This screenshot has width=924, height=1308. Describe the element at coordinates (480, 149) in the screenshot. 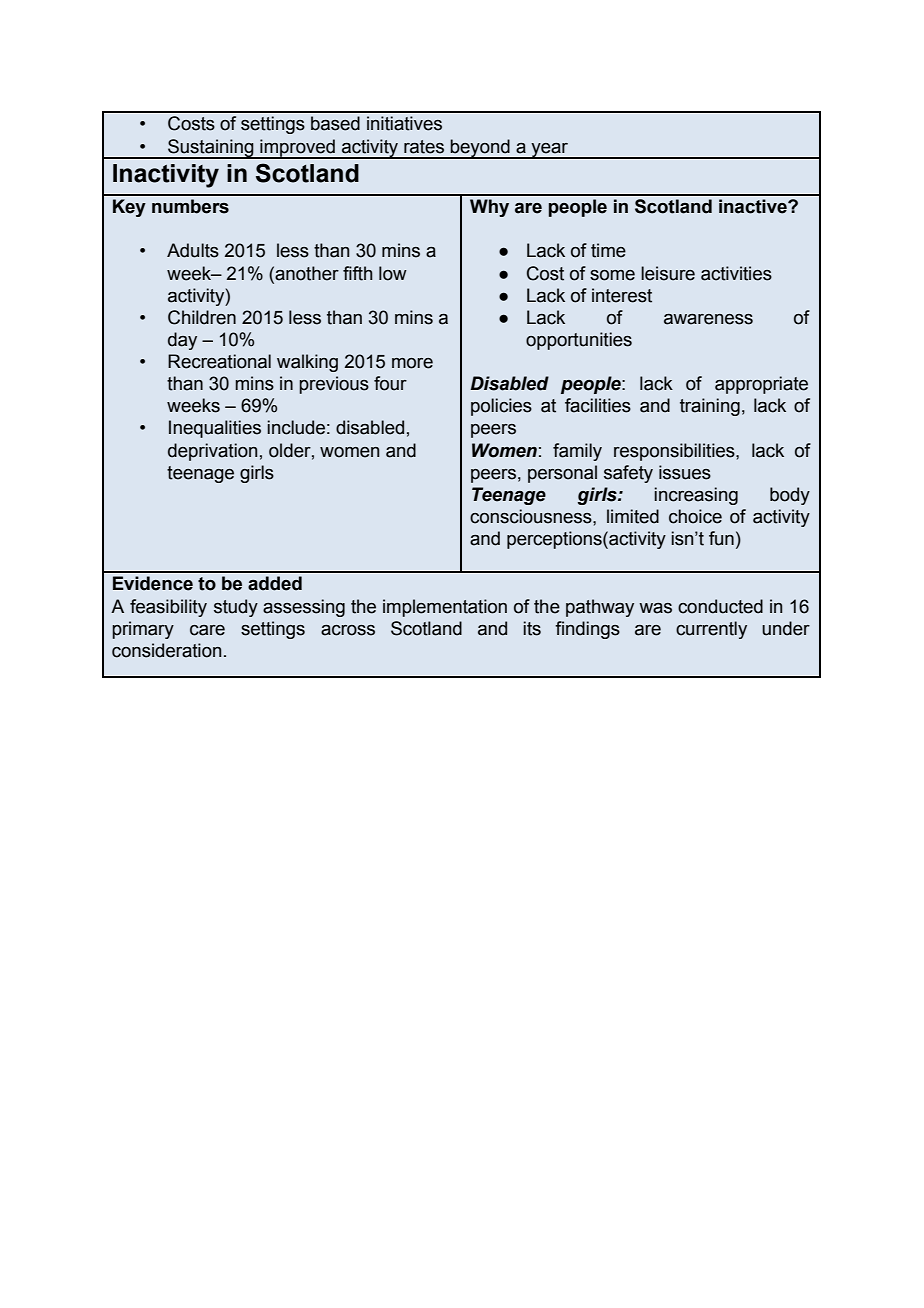

I see `beyond` at that location.
